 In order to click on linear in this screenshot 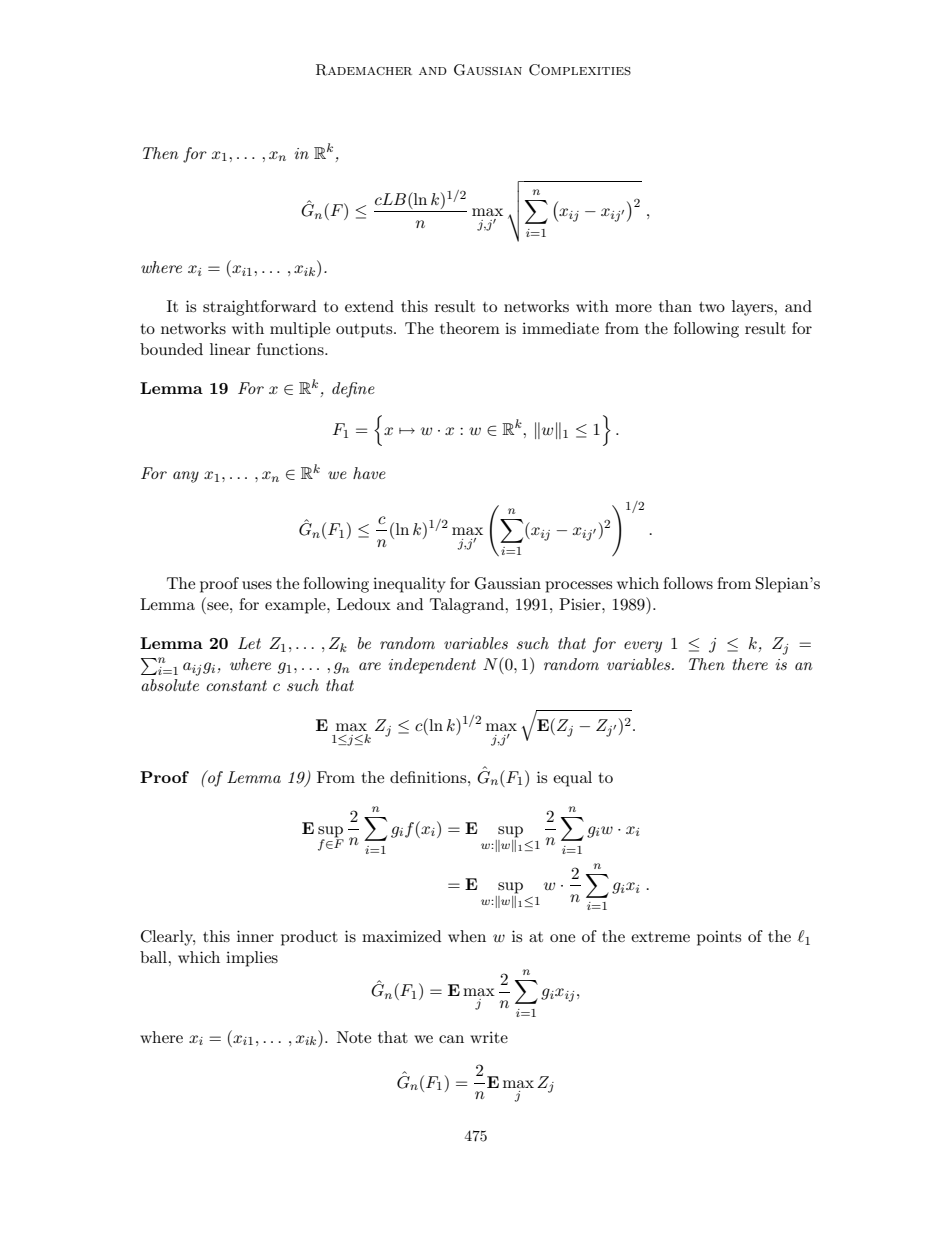, I will do `click(230, 349)`.
